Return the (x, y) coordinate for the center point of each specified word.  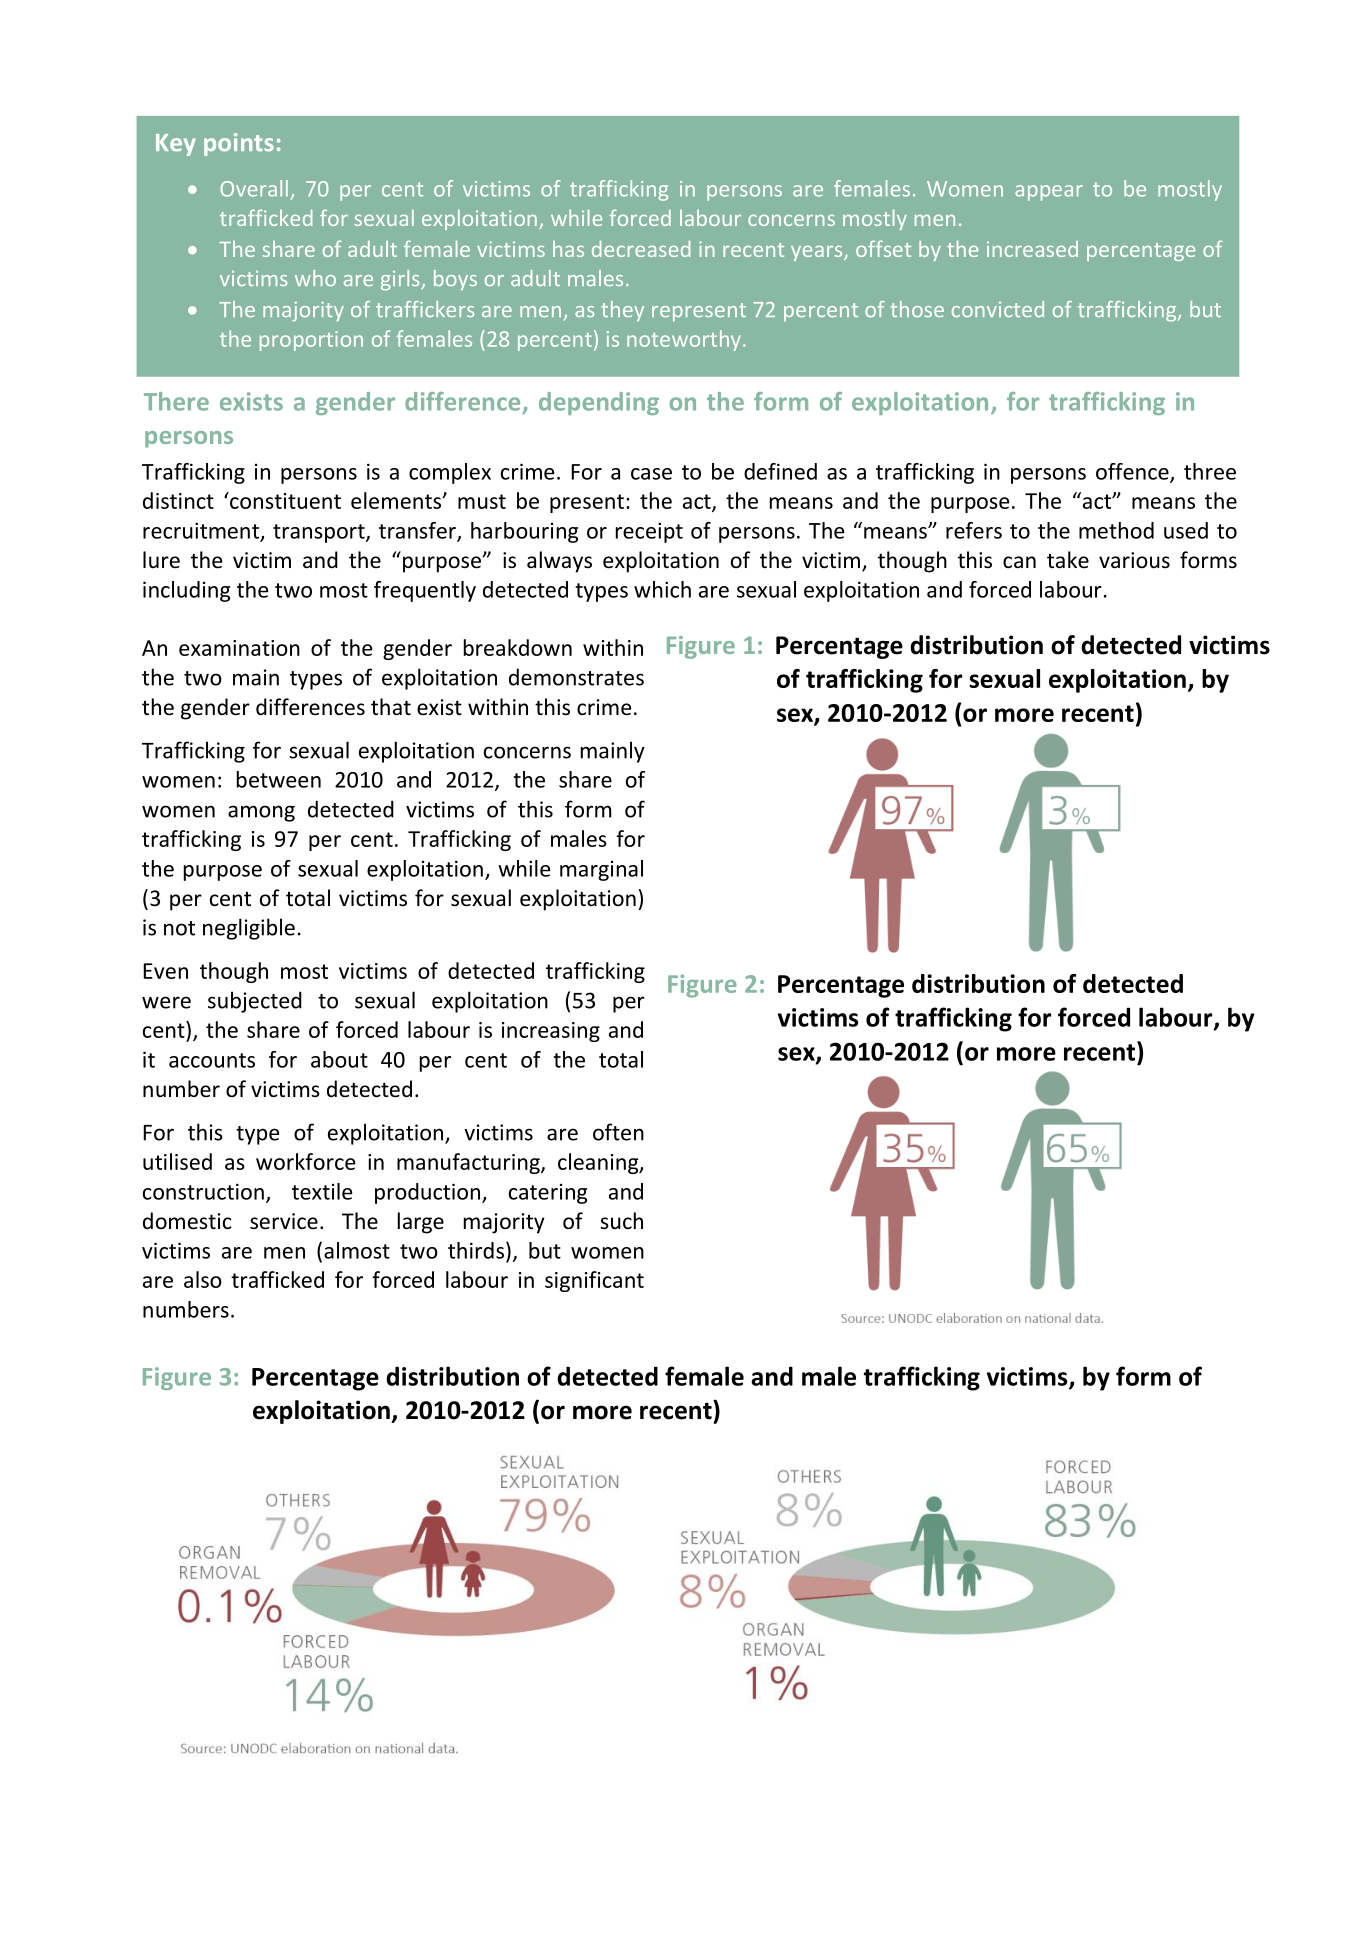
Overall (254, 188)
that (391, 706)
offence (1133, 472)
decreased (641, 249)
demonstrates (576, 677)
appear (1049, 193)
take (1068, 559)
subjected (255, 1002)
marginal (601, 870)
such (621, 1220)
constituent (284, 500)
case (651, 474)
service (284, 1221)
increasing (551, 1032)
